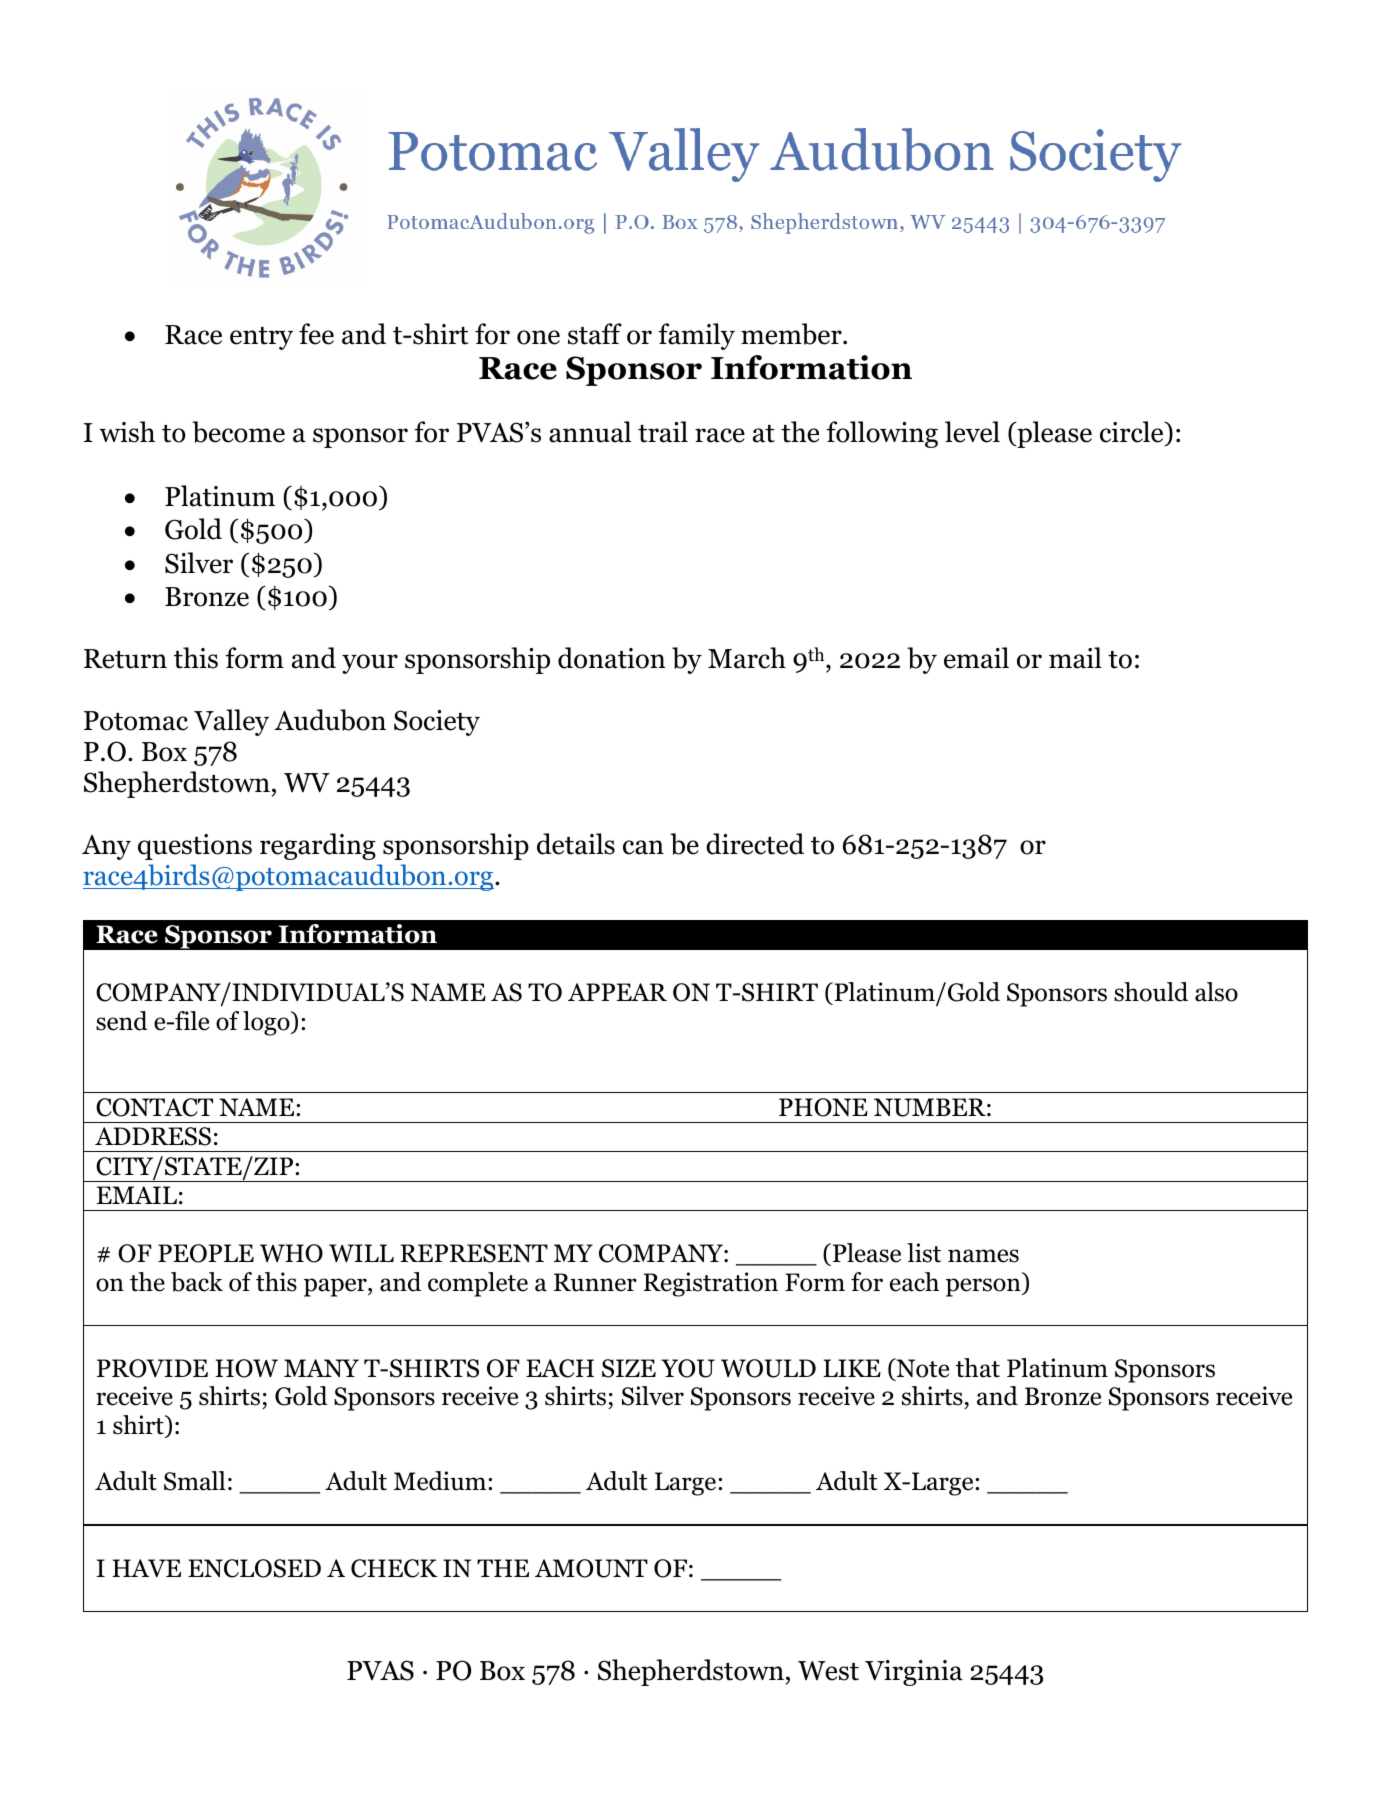  I want to click on SIZE, so click(629, 1368).
